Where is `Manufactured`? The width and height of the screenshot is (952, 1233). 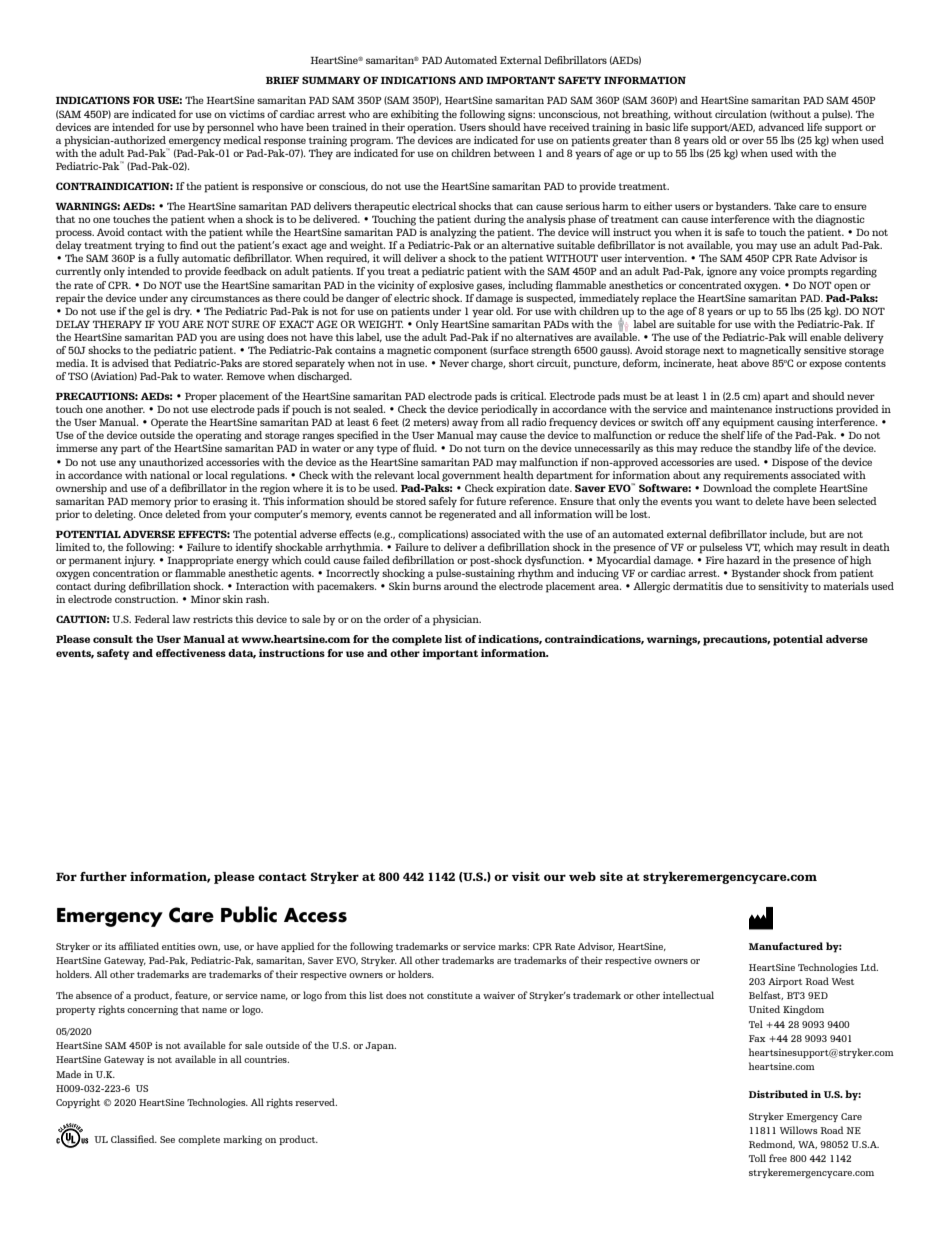
Manufactured is located at coordinates (786, 946).
